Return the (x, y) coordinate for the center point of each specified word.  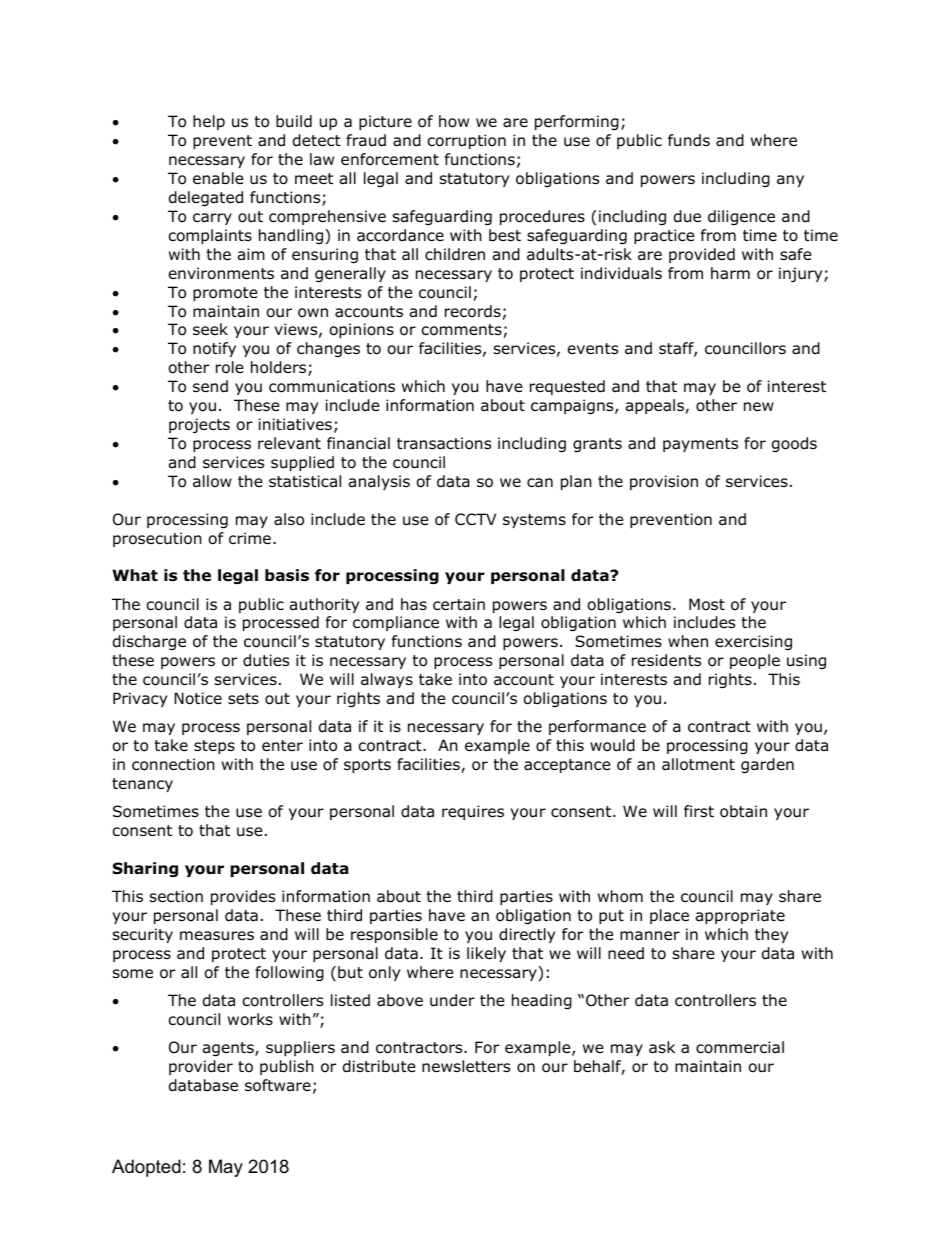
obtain (743, 811)
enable (218, 178)
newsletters (466, 1066)
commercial (740, 1047)
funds (689, 140)
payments (700, 445)
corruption (467, 141)
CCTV (475, 519)
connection (173, 764)
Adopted (146, 1168)
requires (473, 812)
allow (212, 481)
